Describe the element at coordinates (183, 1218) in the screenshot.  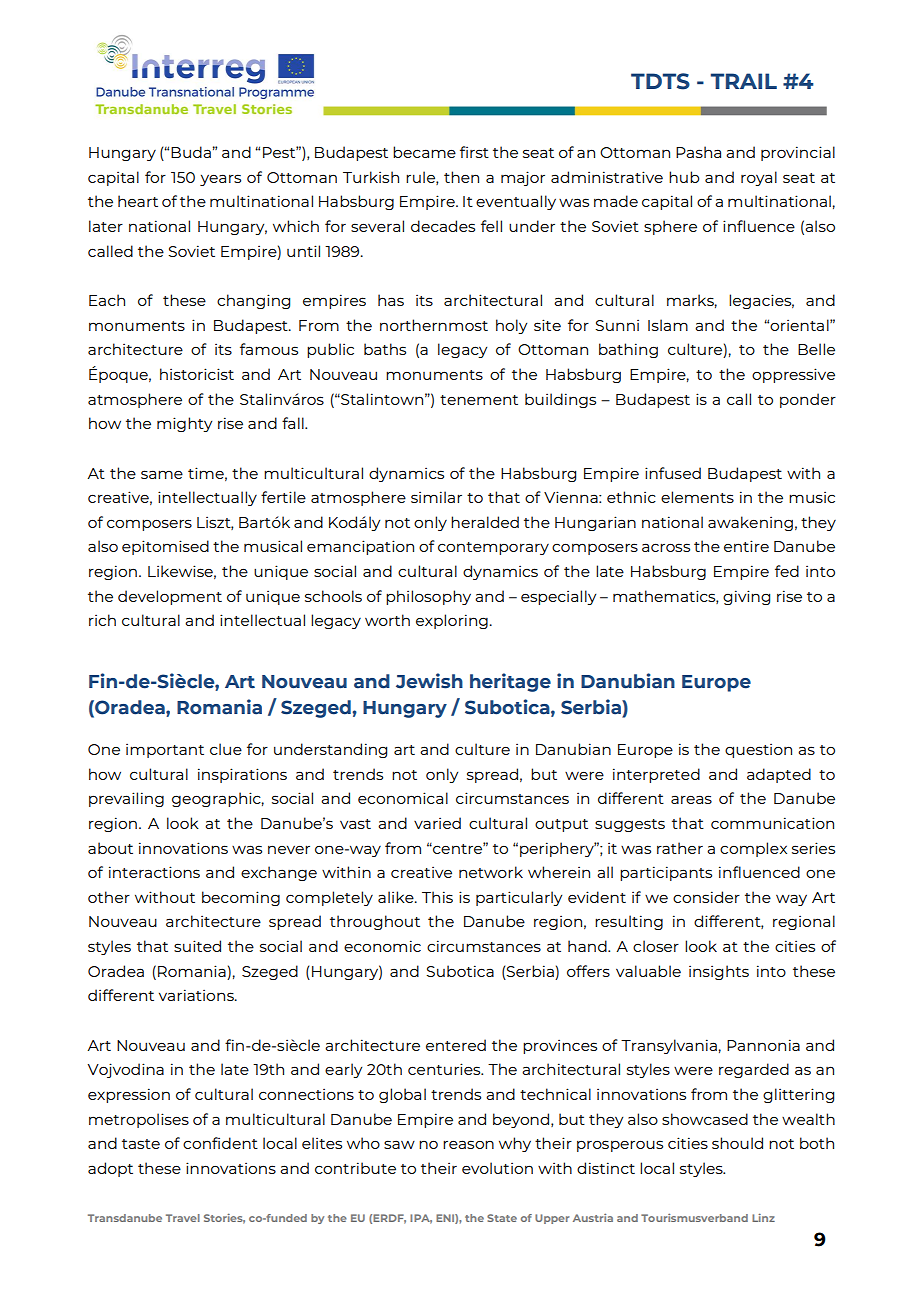
I see `Travel` at that location.
